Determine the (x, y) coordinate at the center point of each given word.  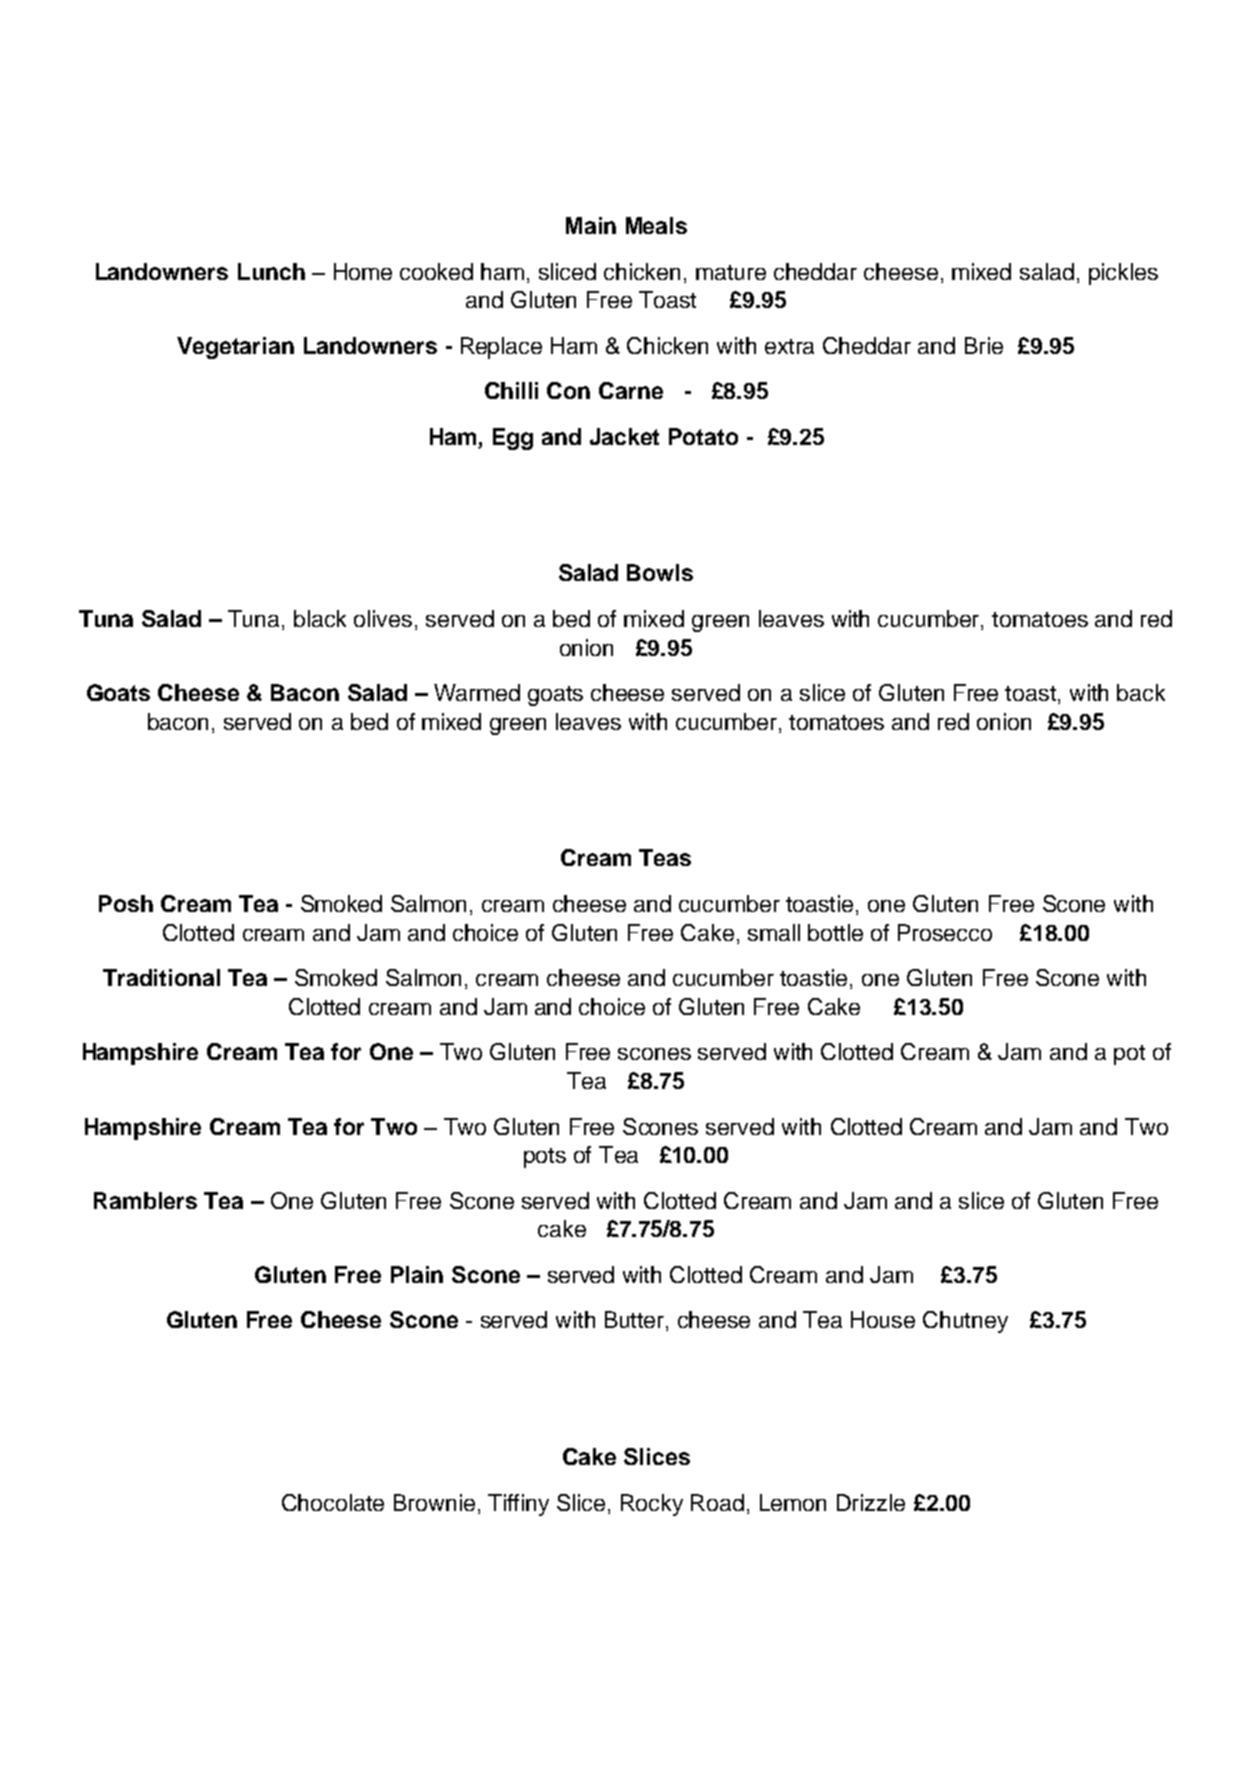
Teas (665, 857)
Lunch (271, 271)
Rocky (652, 1505)
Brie (984, 345)
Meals (656, 225)
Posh (126, 903)
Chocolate (333, 1502)
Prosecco (945, 932)
